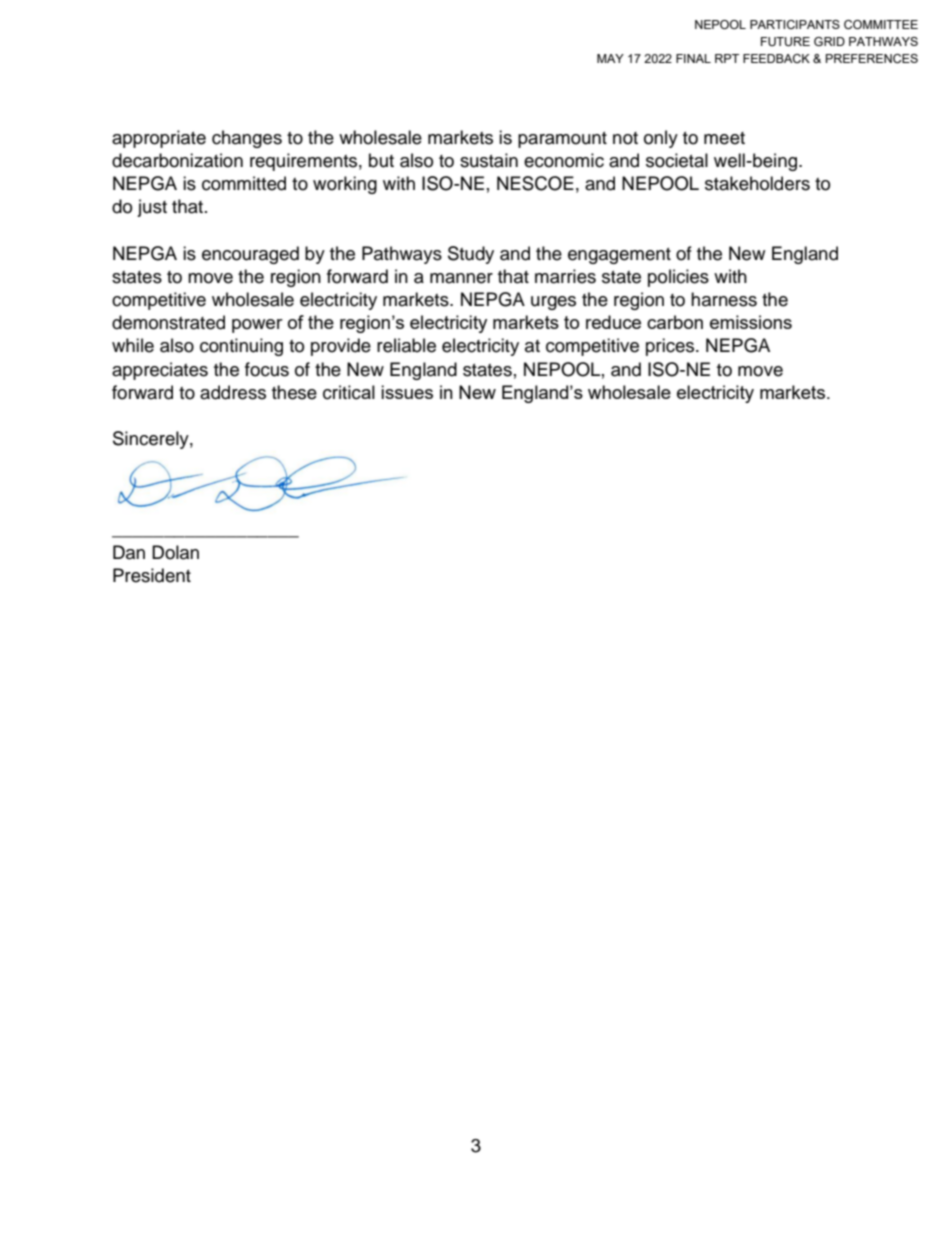 Image resolution: width=952 pixels, height=1233 pixels. Describe the element at coordinates (785, 42) in the image. I see `FUTURE` at that location.
